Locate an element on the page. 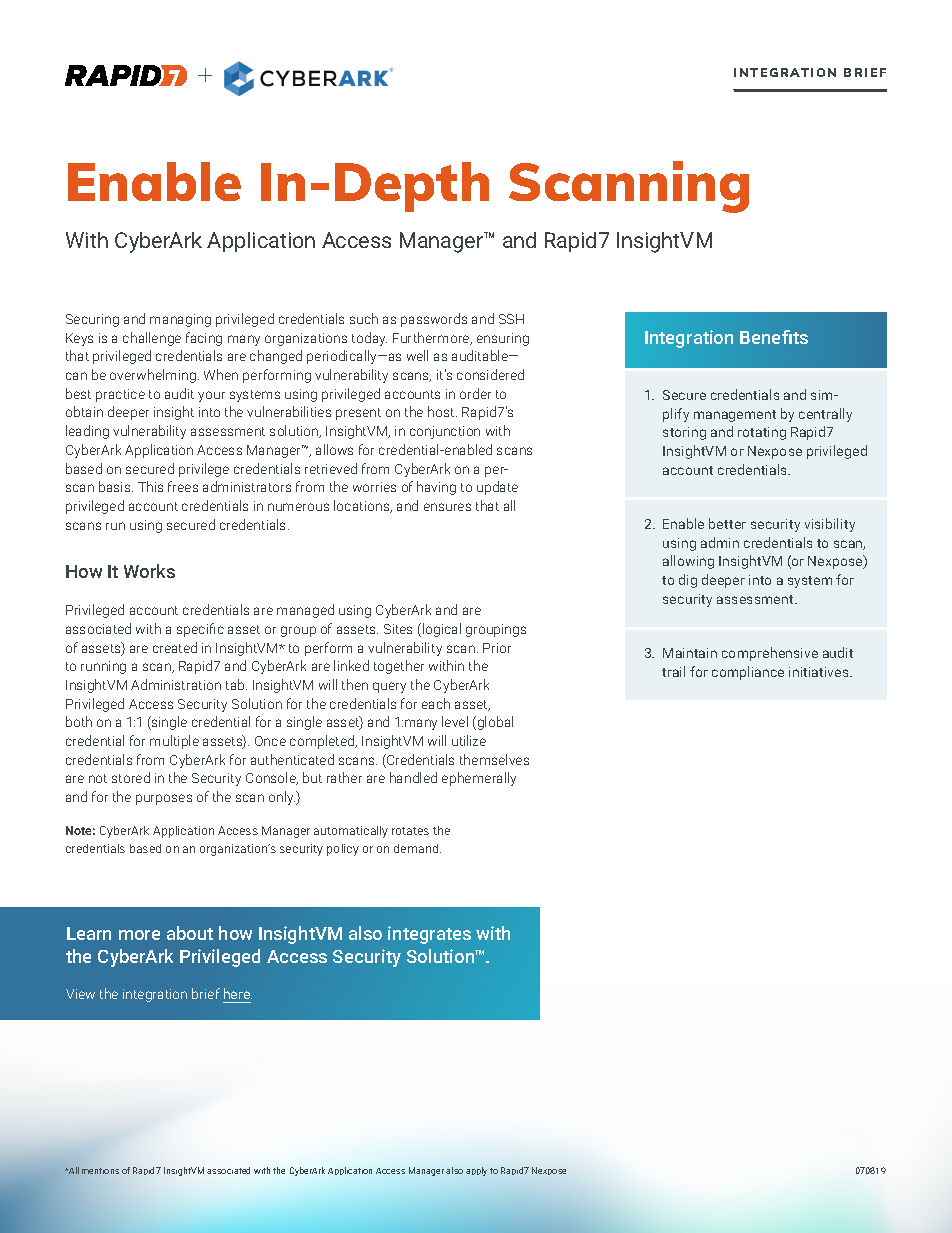 This page has width=952, height=1233. challenge is located at coordinates (152, 339).
